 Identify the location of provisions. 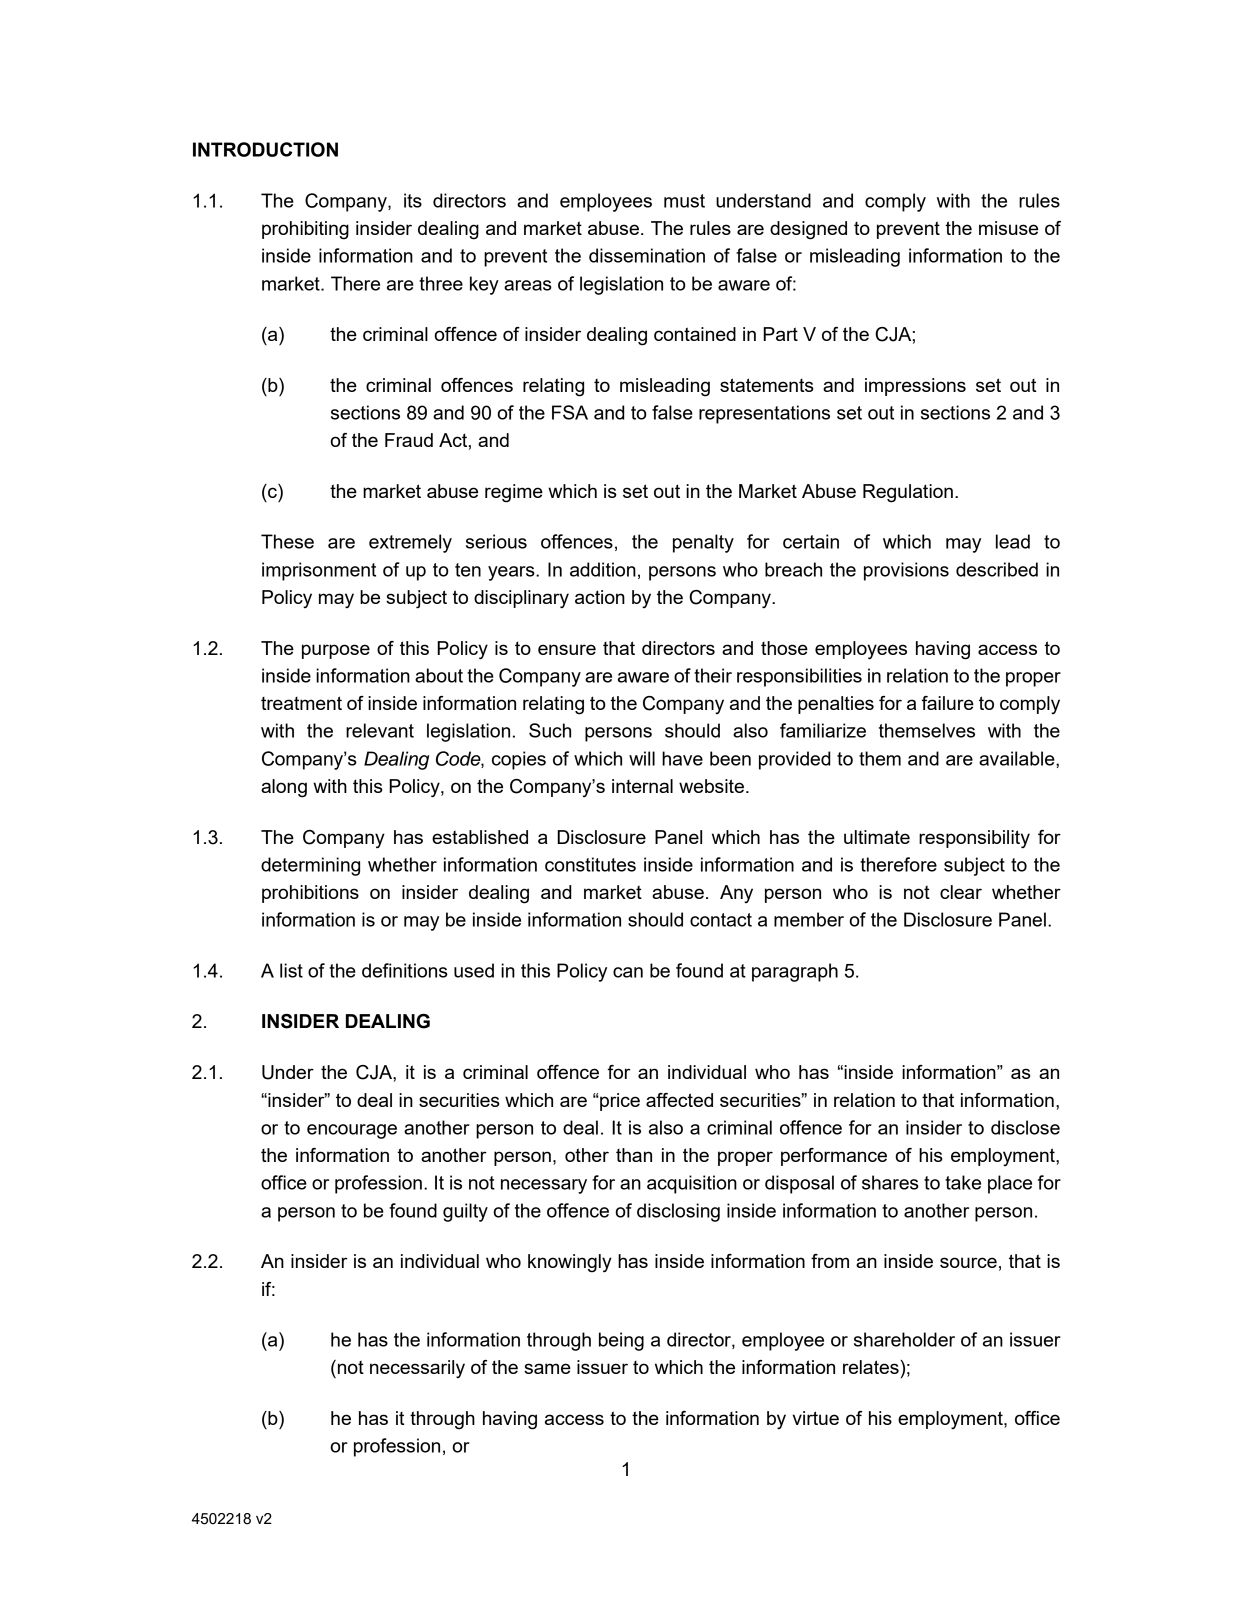
(906, 571).
